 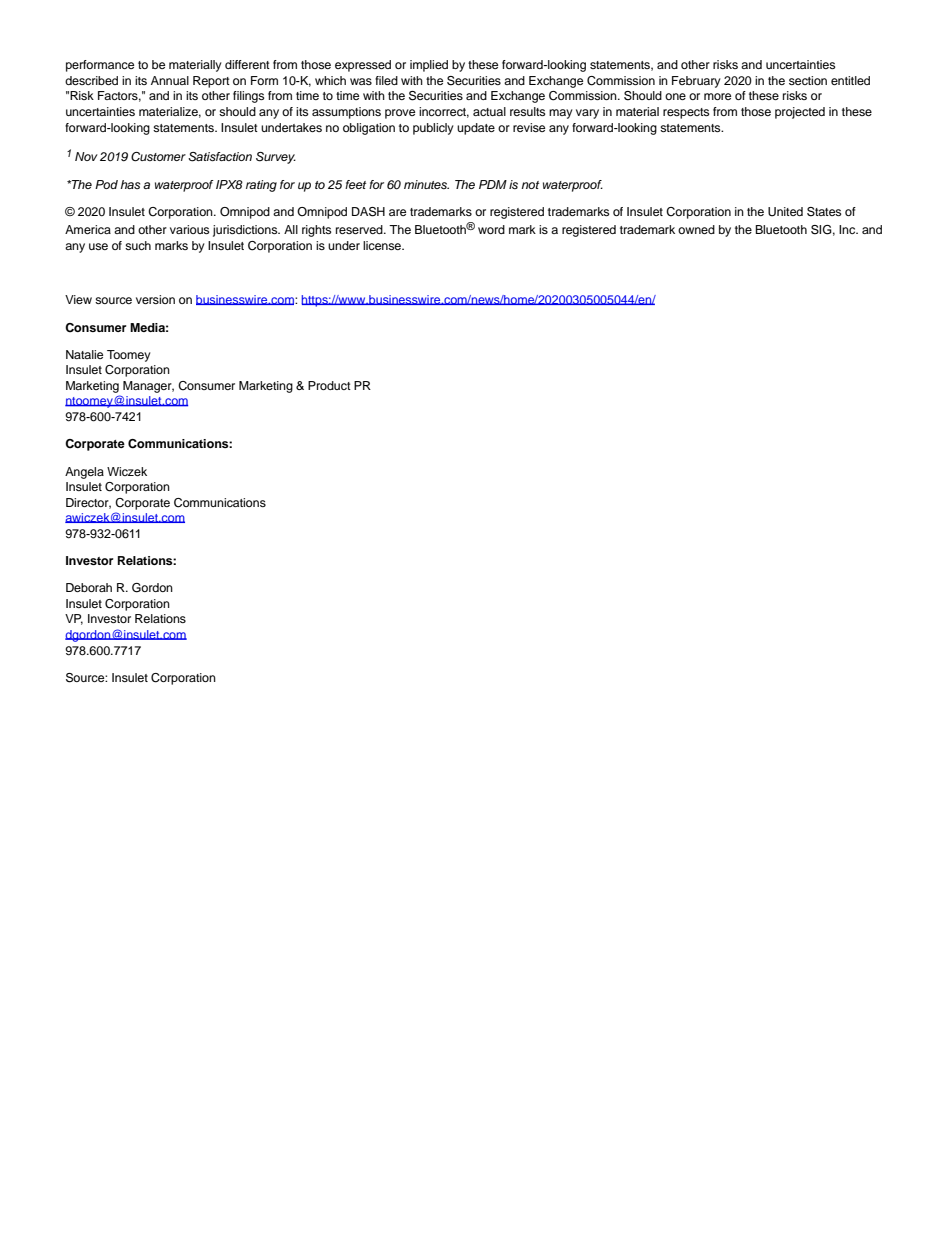 What do you see at coordinates (138, 245) in the screenshot?
I see `such` at bounding box center [138, 245].
